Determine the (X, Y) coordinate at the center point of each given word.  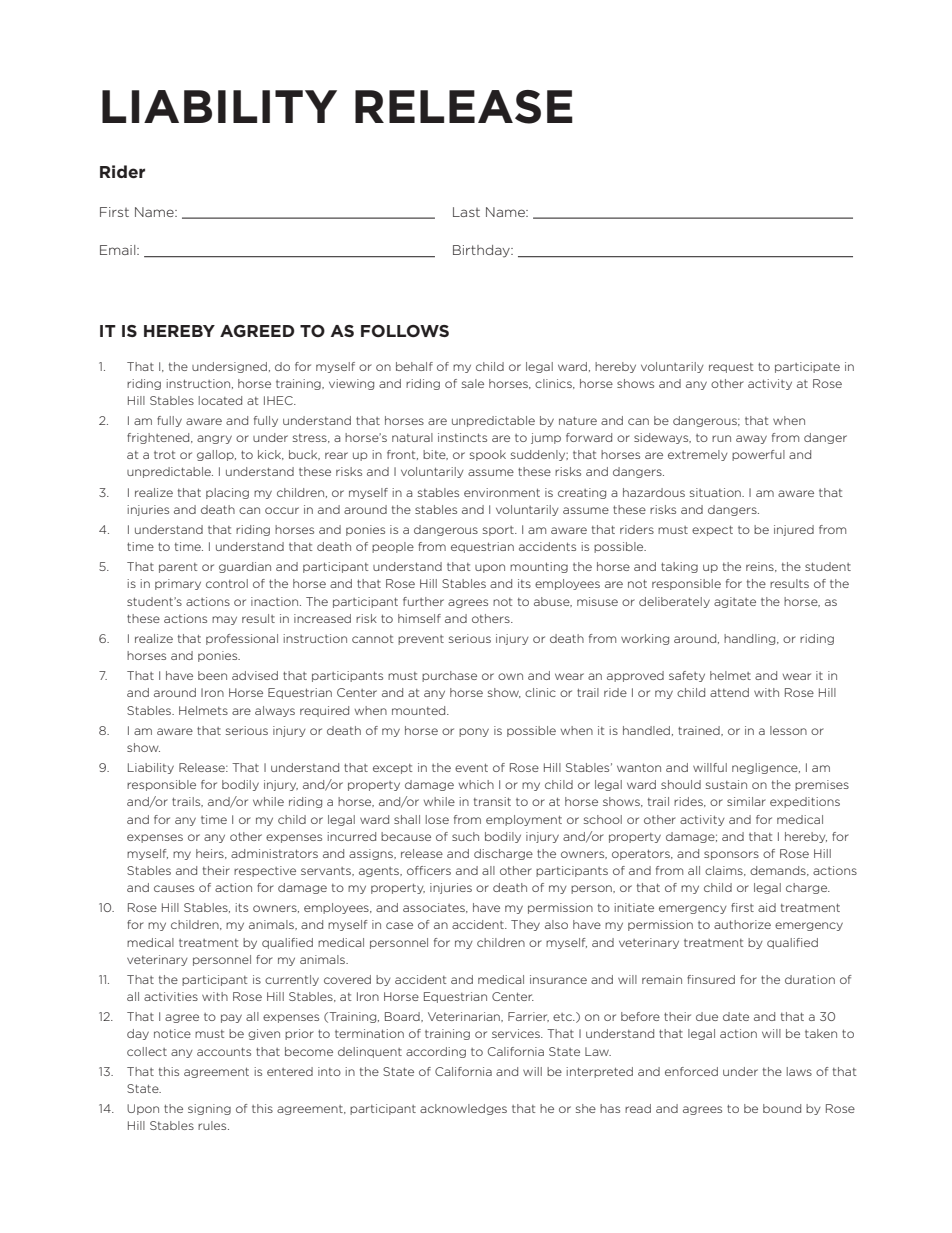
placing (227, 493)
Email (119, 250)
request (731, 368)
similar (746, 801)
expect (712, 531)
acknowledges (463, 1109)
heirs (211, 854)
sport (499, 531)
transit (492, 801)
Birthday (482, 251)
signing (209, 1109)
